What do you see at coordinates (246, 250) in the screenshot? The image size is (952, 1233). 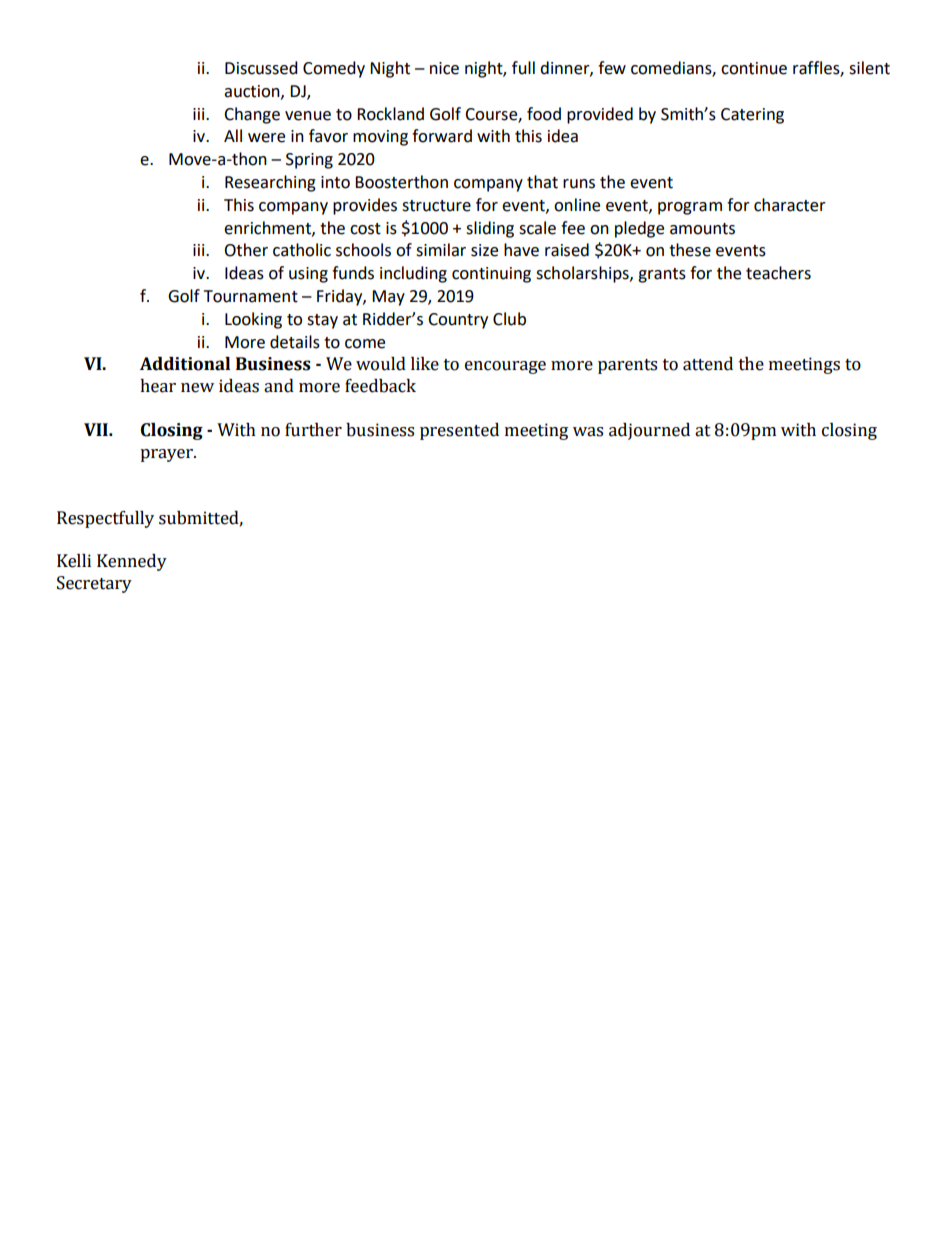 I see `Other` at bounding box center [246, 250].
